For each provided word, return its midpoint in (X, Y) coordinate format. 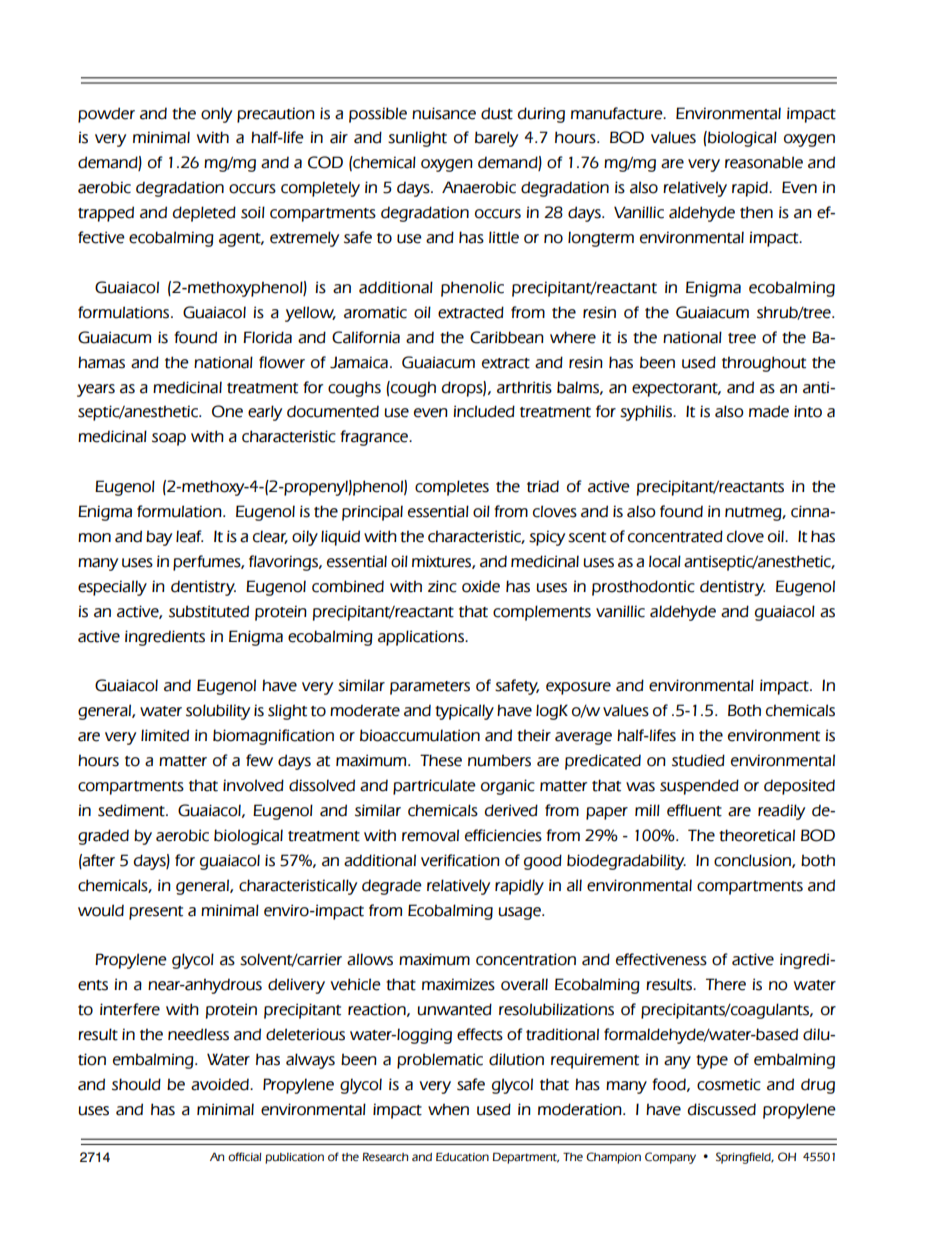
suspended (699, 787)
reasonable (764, 162)
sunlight (417, 139)
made (769, 411)
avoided (221, 1084)
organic (508, 787)
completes (452, 488)
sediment (132, 810)
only (216, 115)
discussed (722, 1109)
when (448, 1109)
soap (169, 439)
